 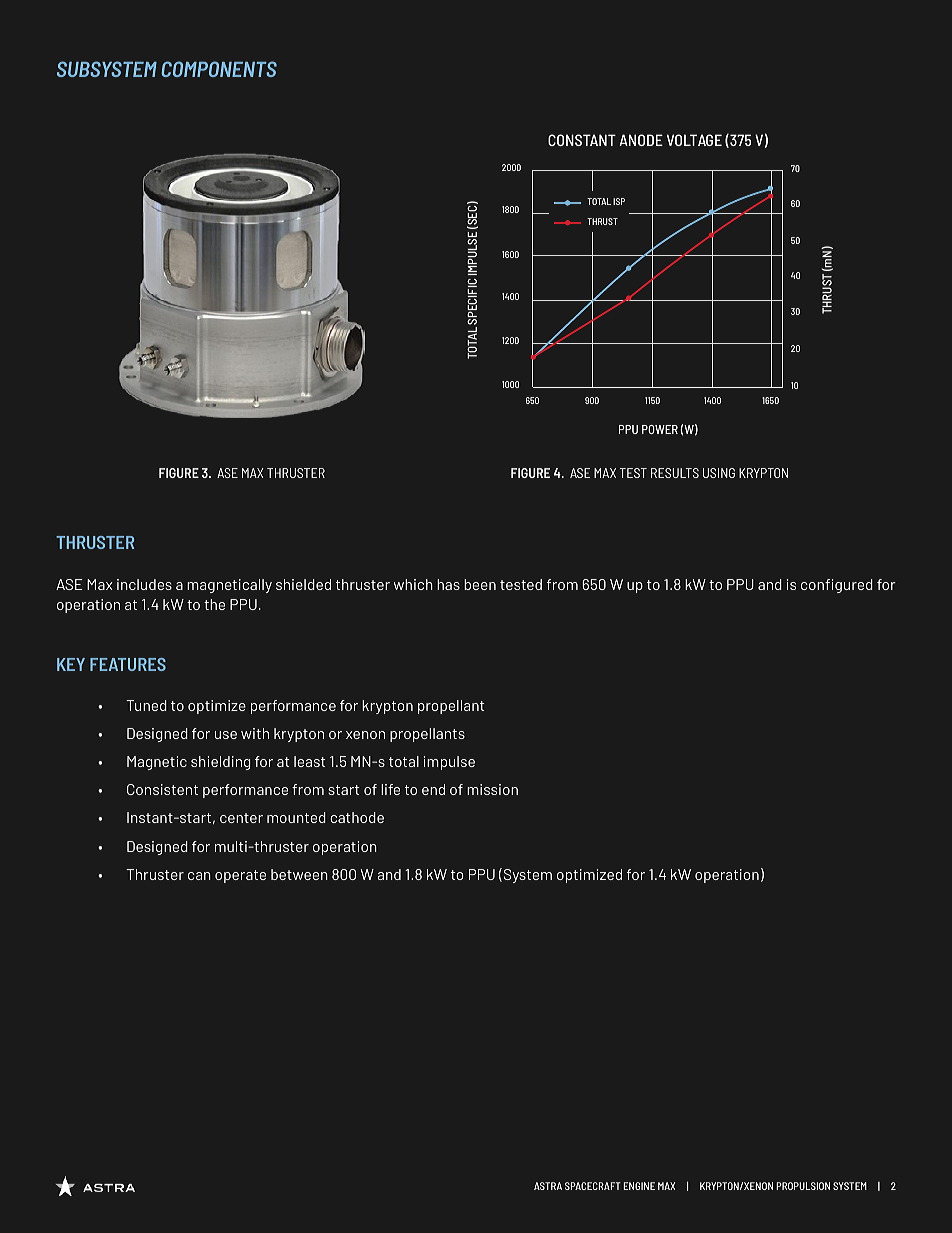 What do you see at coordinates (199, 876) in the screenshot?
I see `can` at bounding box center [199, 876].
